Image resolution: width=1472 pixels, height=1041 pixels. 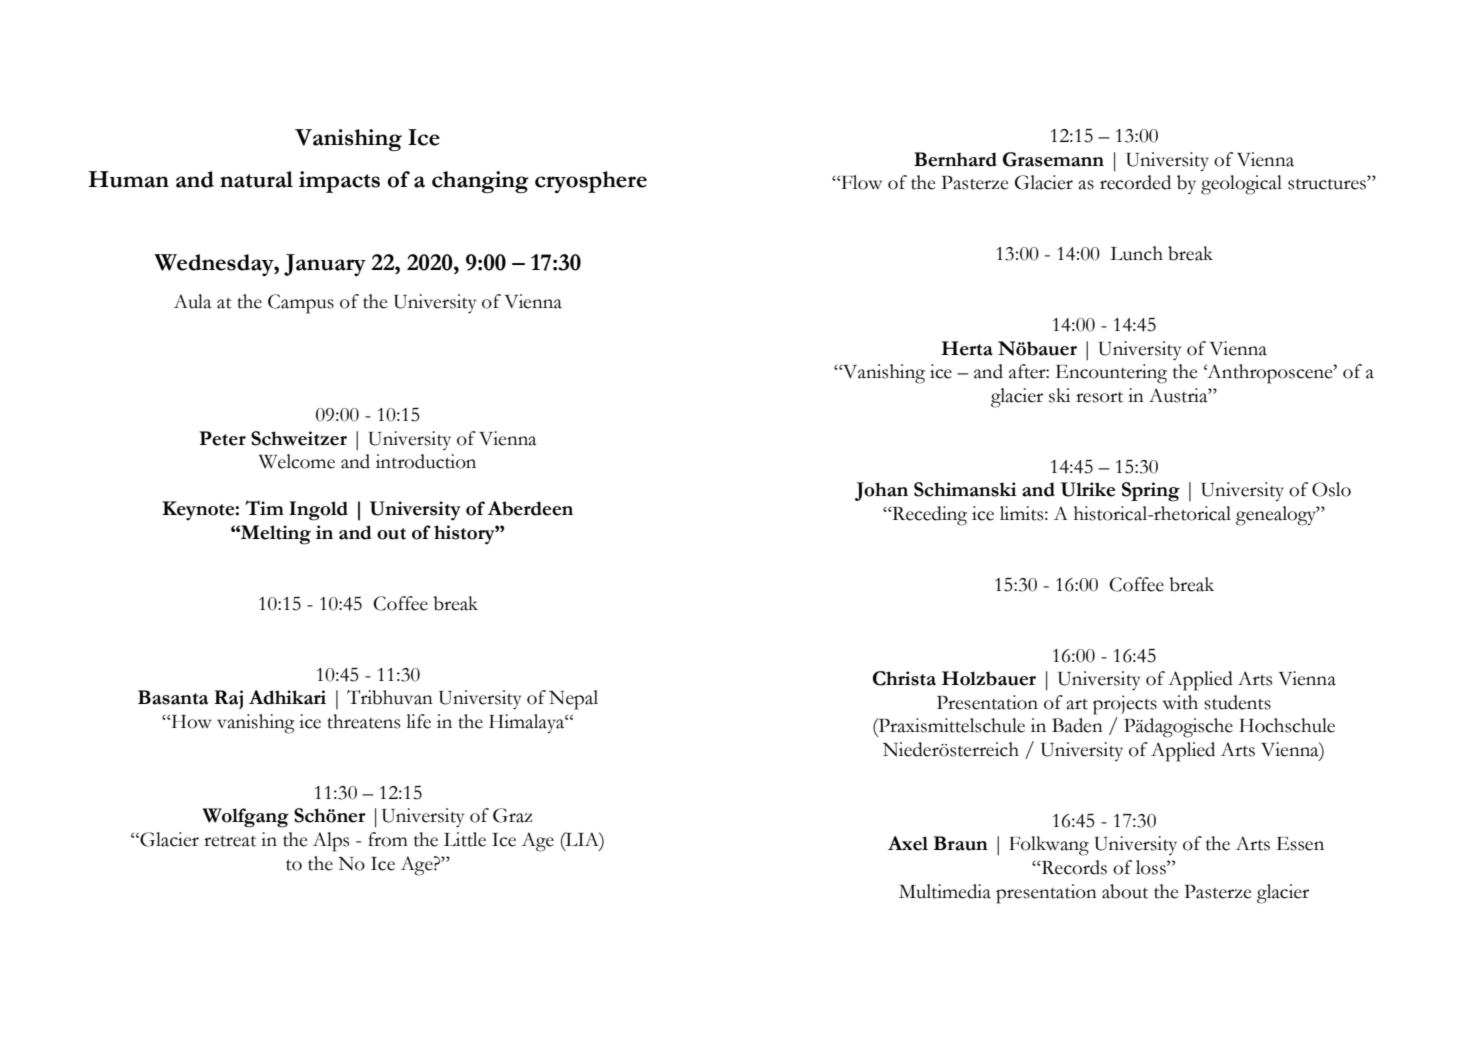 I want to click on Schweitzer, so click(x=299, y=438).
